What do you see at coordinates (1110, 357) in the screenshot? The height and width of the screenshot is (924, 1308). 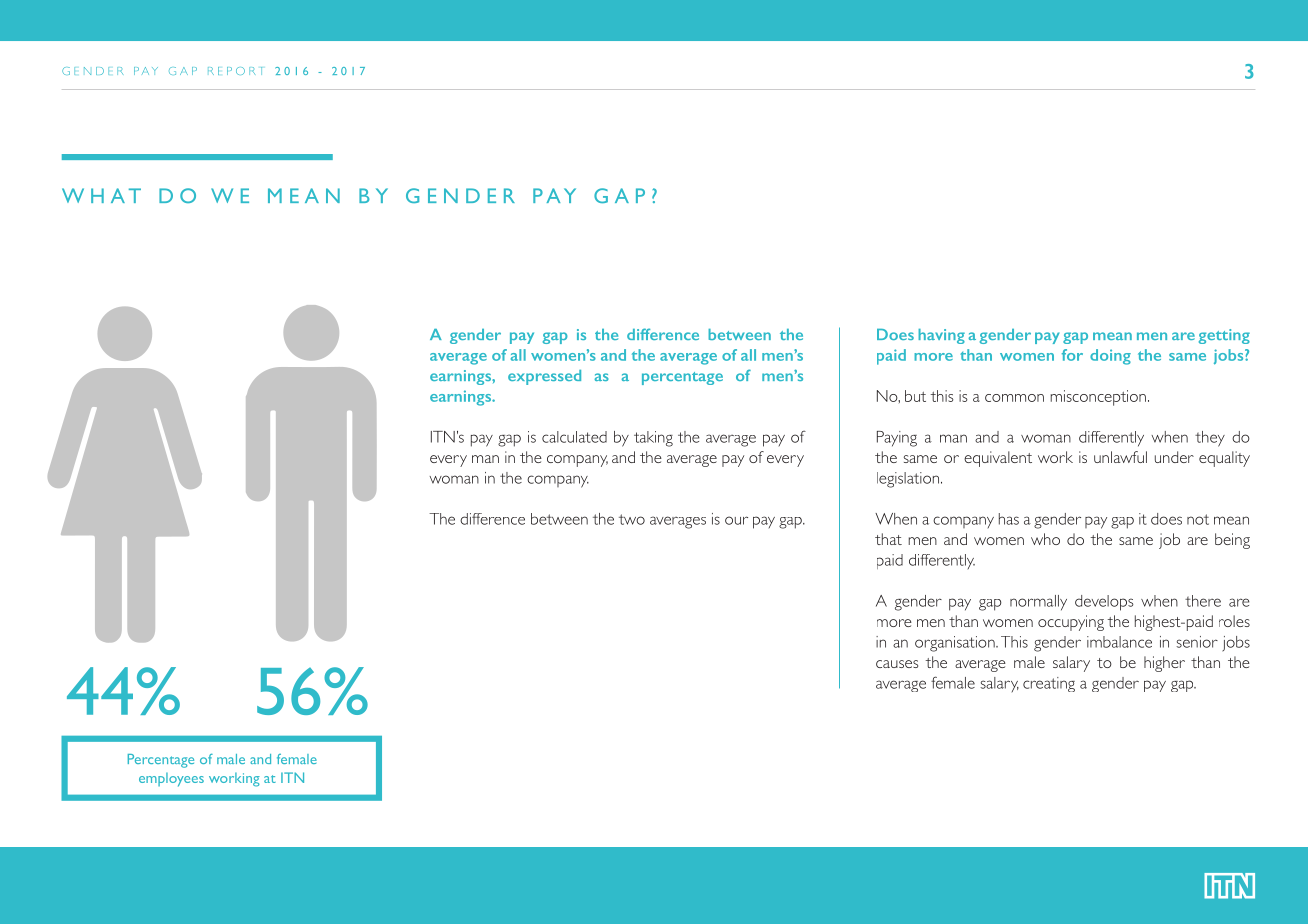 I see `doing` at bounding box center [1110, 357].
